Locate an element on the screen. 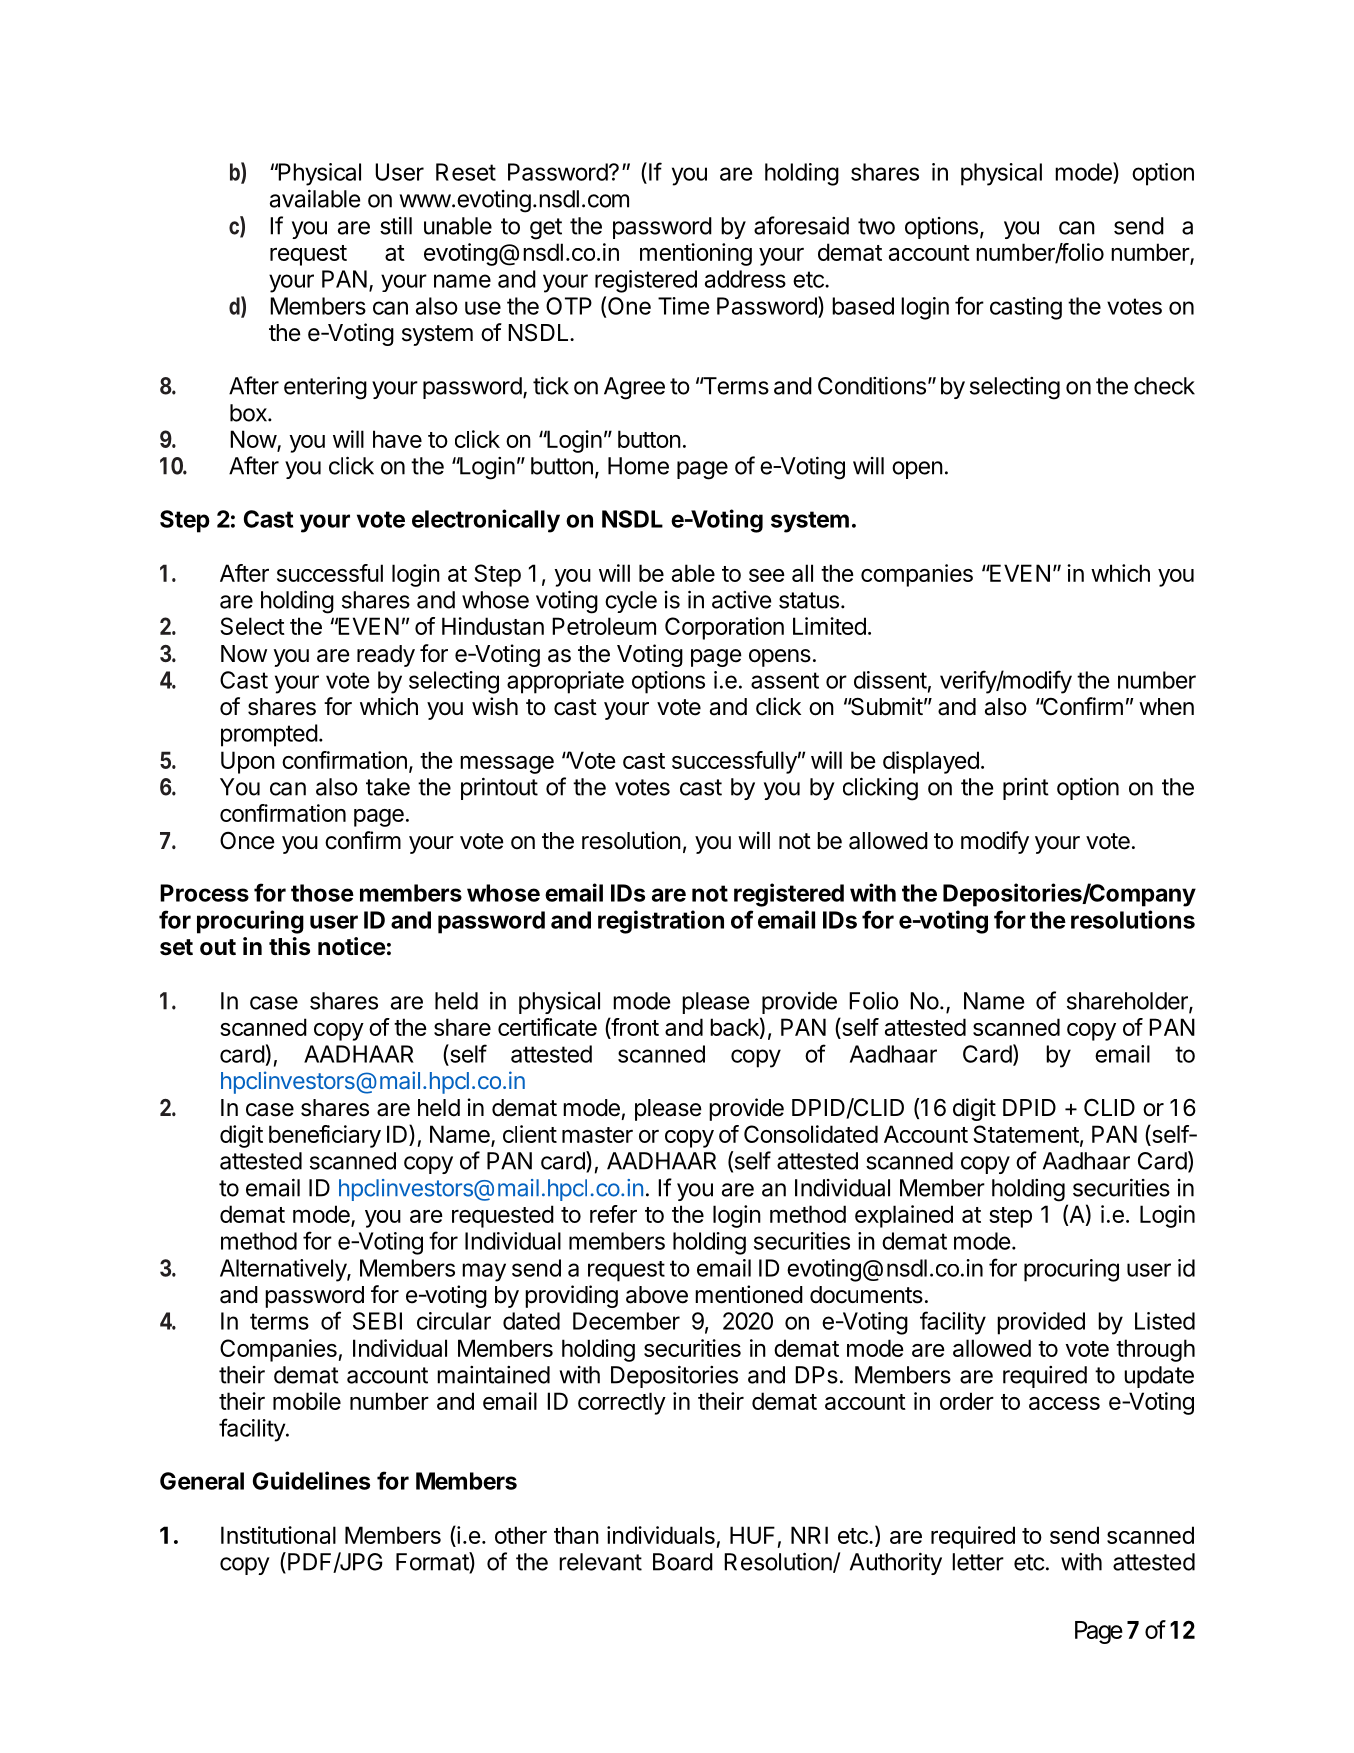  master is located at coordinates (597, 1135).
